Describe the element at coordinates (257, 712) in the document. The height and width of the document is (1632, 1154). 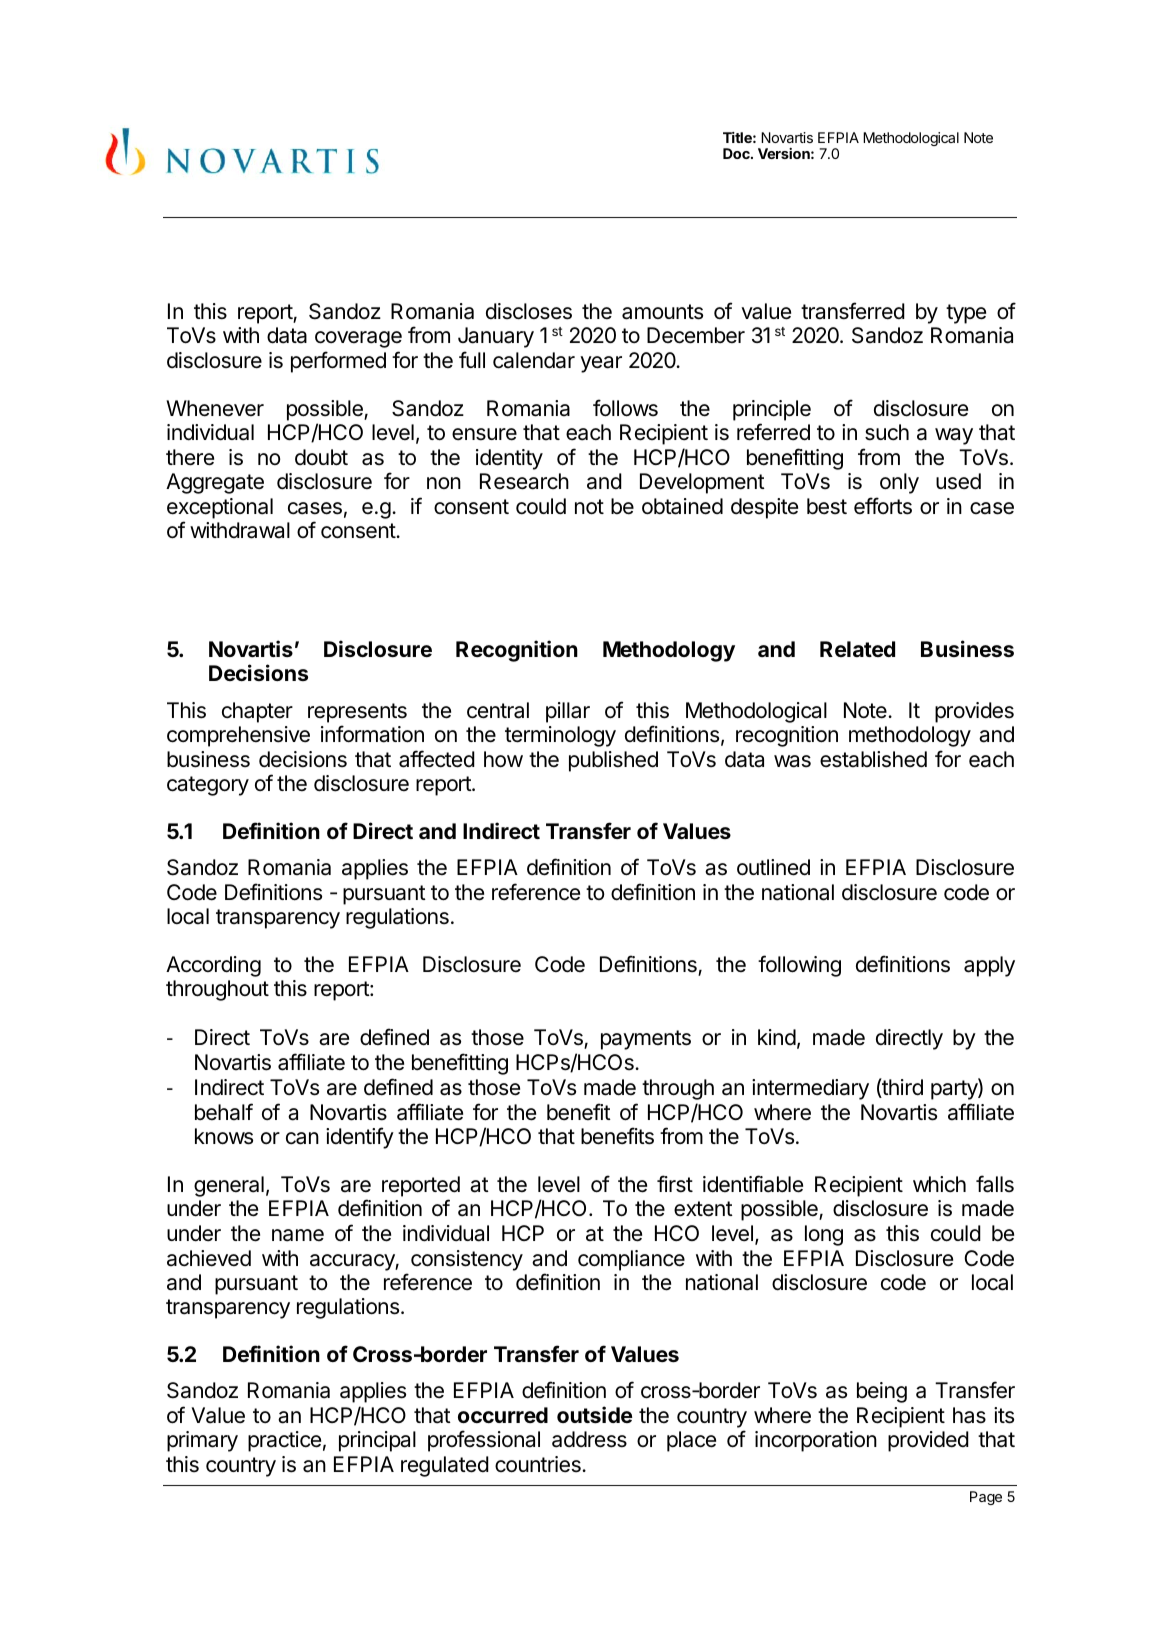
I see `chapter` at that location.
